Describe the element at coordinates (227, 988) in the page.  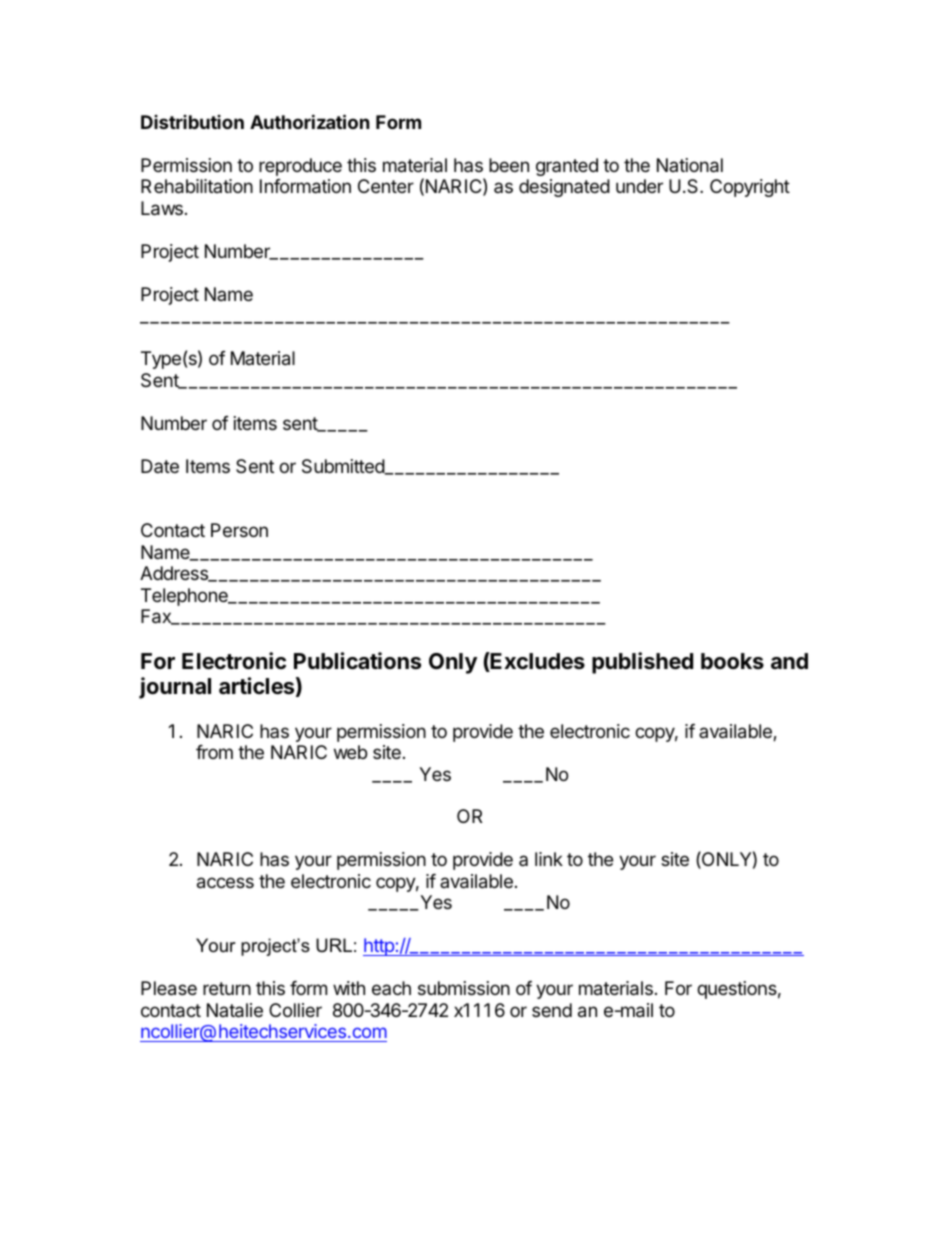
I see `return` at that location.
